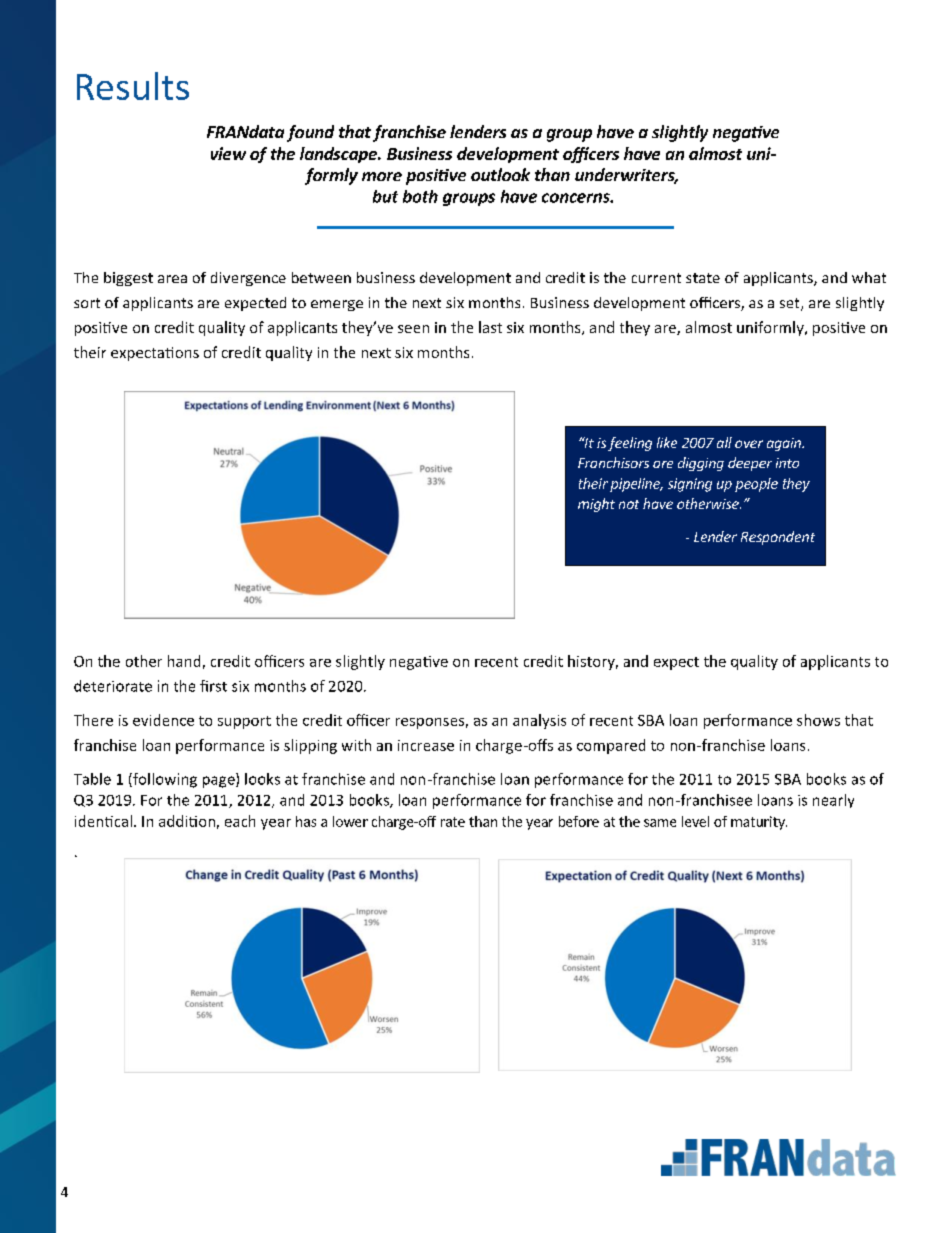 This image has height=1233, width=952. I want to click on Results, so click(133, 86).
